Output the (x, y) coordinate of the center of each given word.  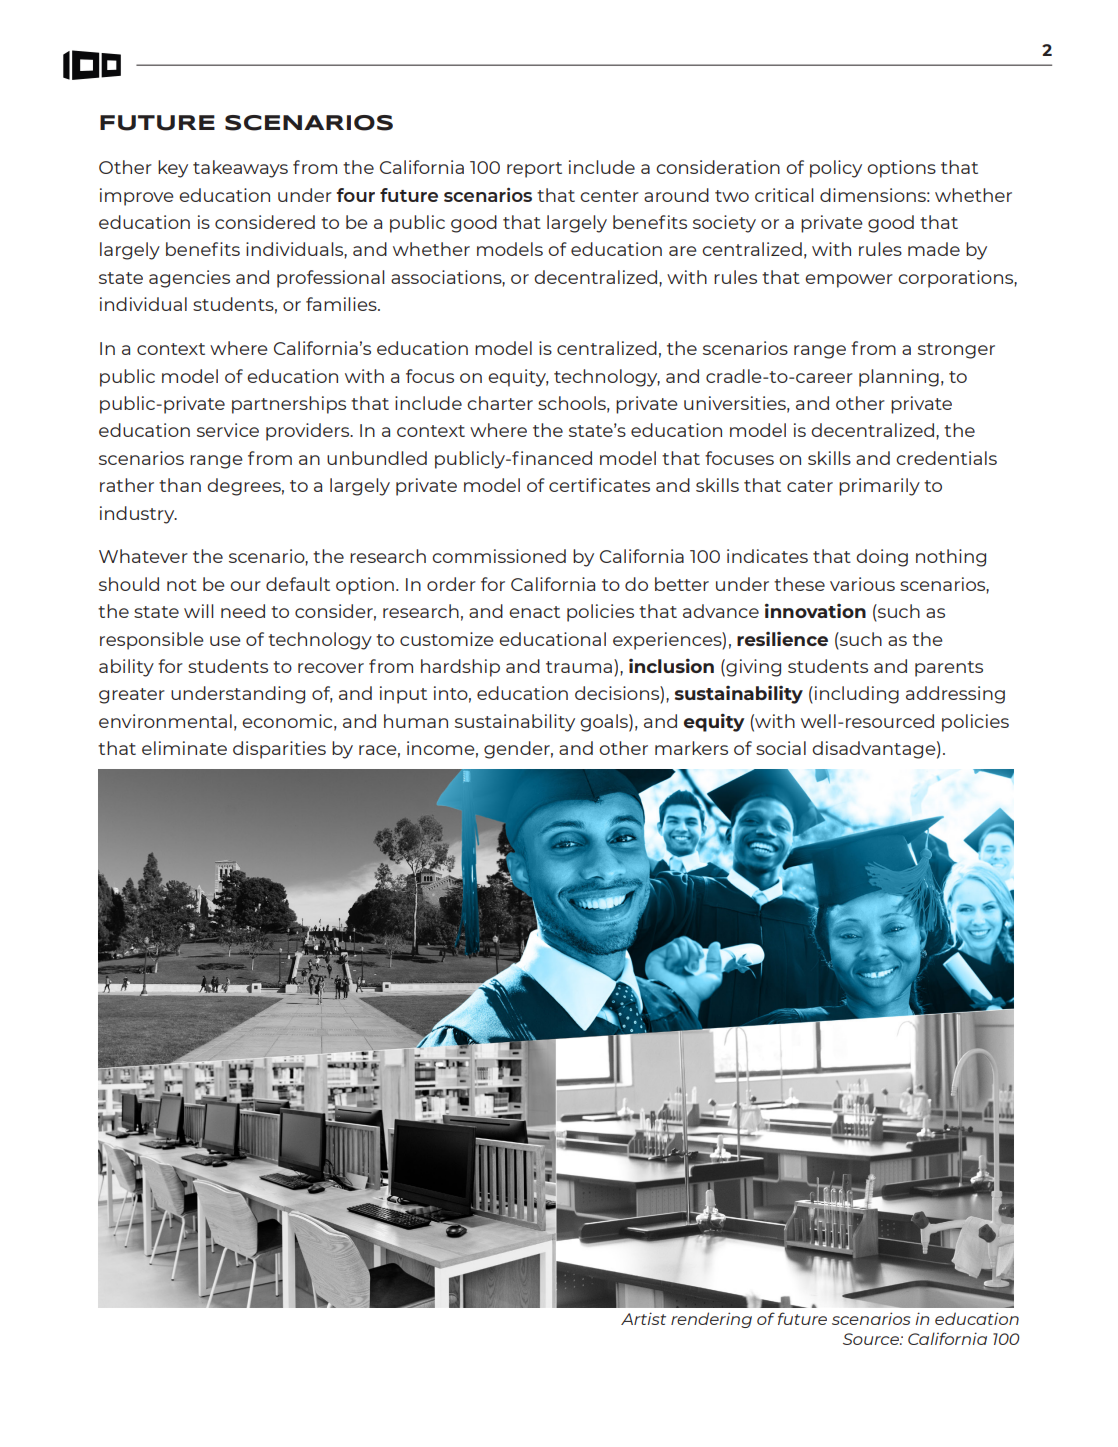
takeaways (240, 169)
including (857, 695)
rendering (711, 1320)
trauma (579, 667)
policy (836, 169)
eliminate (184, 748)
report (534, 170)
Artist (643, 1318)
